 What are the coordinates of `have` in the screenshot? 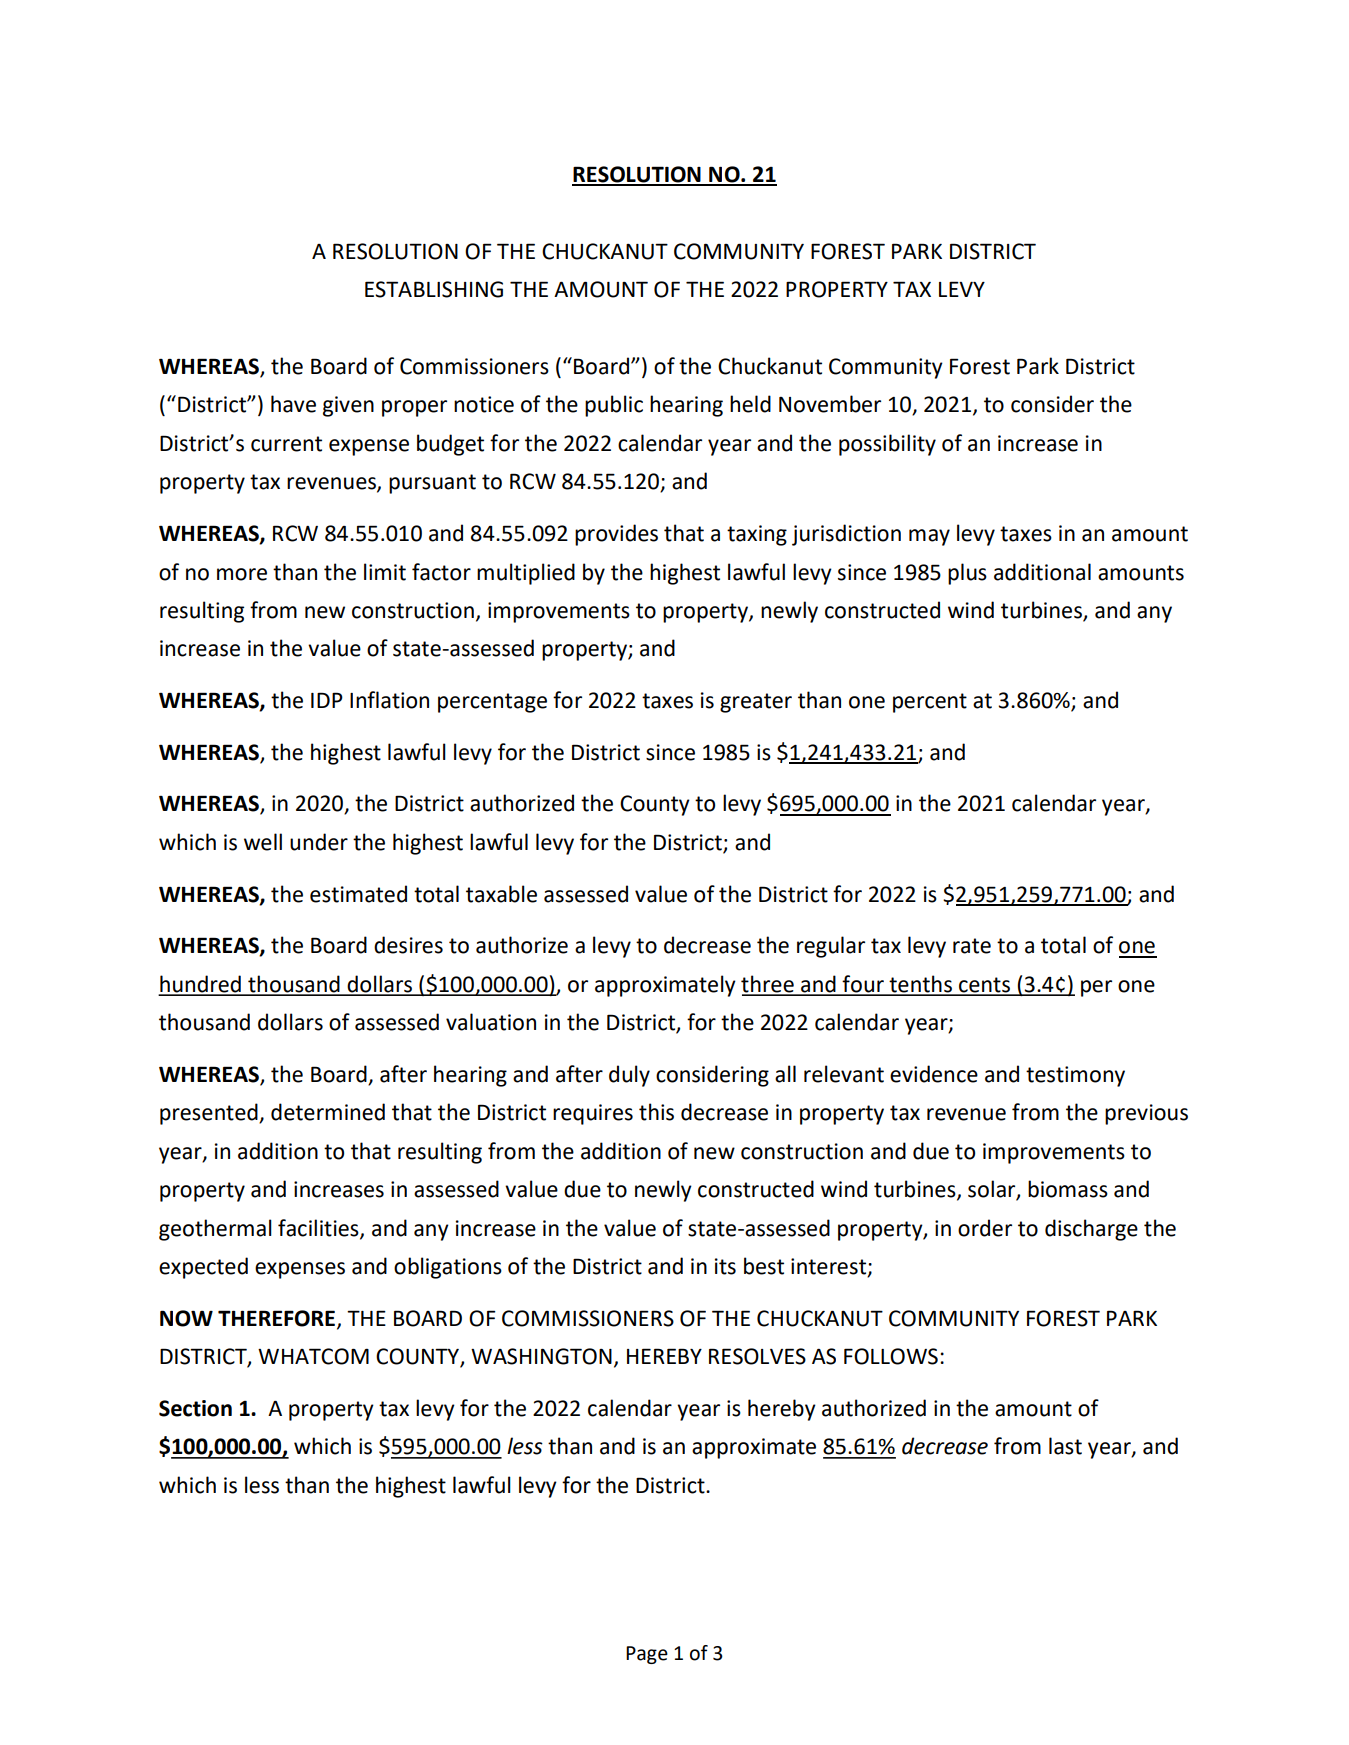 It's located at (293, 404).
